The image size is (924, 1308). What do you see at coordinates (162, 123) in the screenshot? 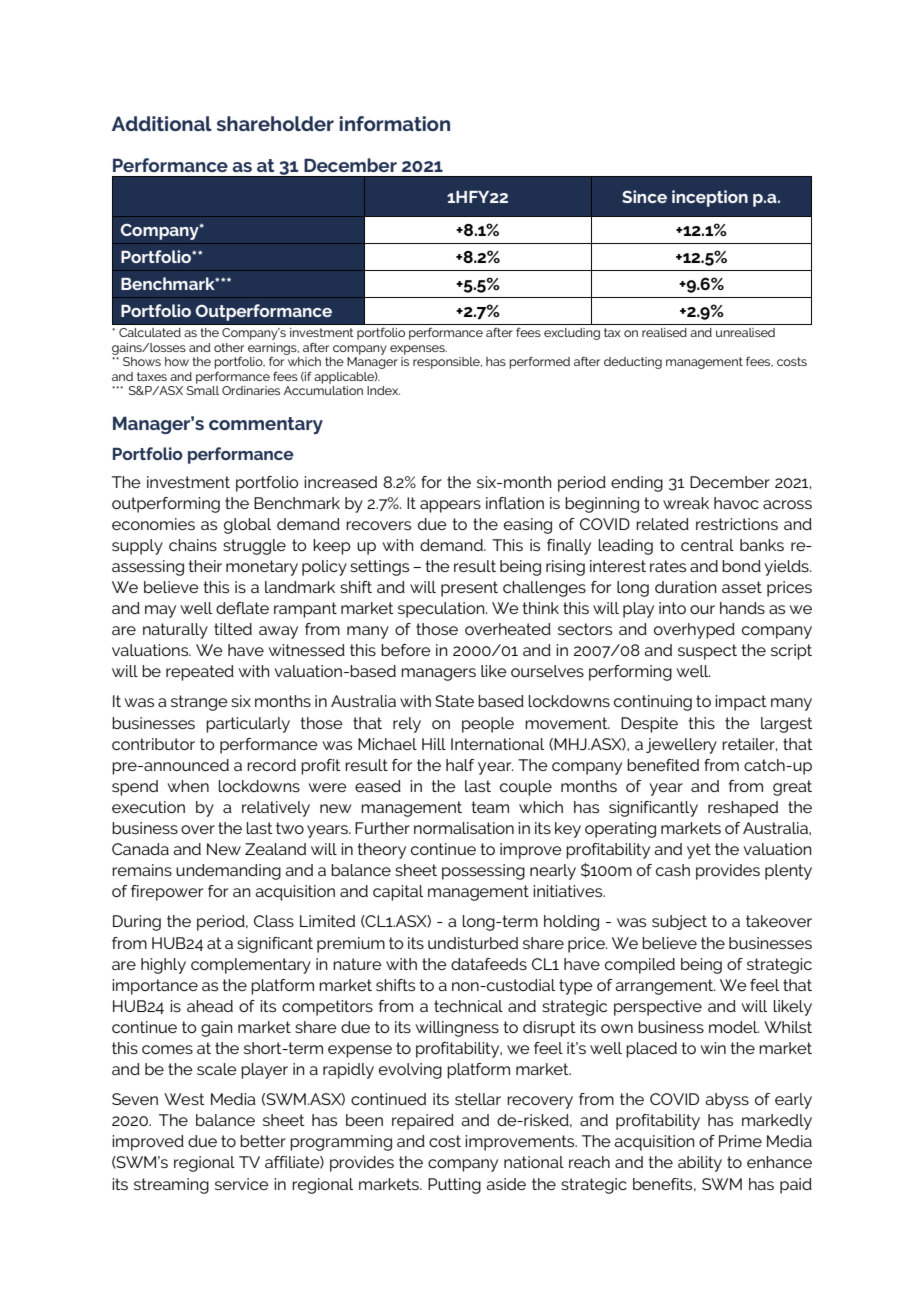
I see `Additional` at bounding box center [162, 123].
